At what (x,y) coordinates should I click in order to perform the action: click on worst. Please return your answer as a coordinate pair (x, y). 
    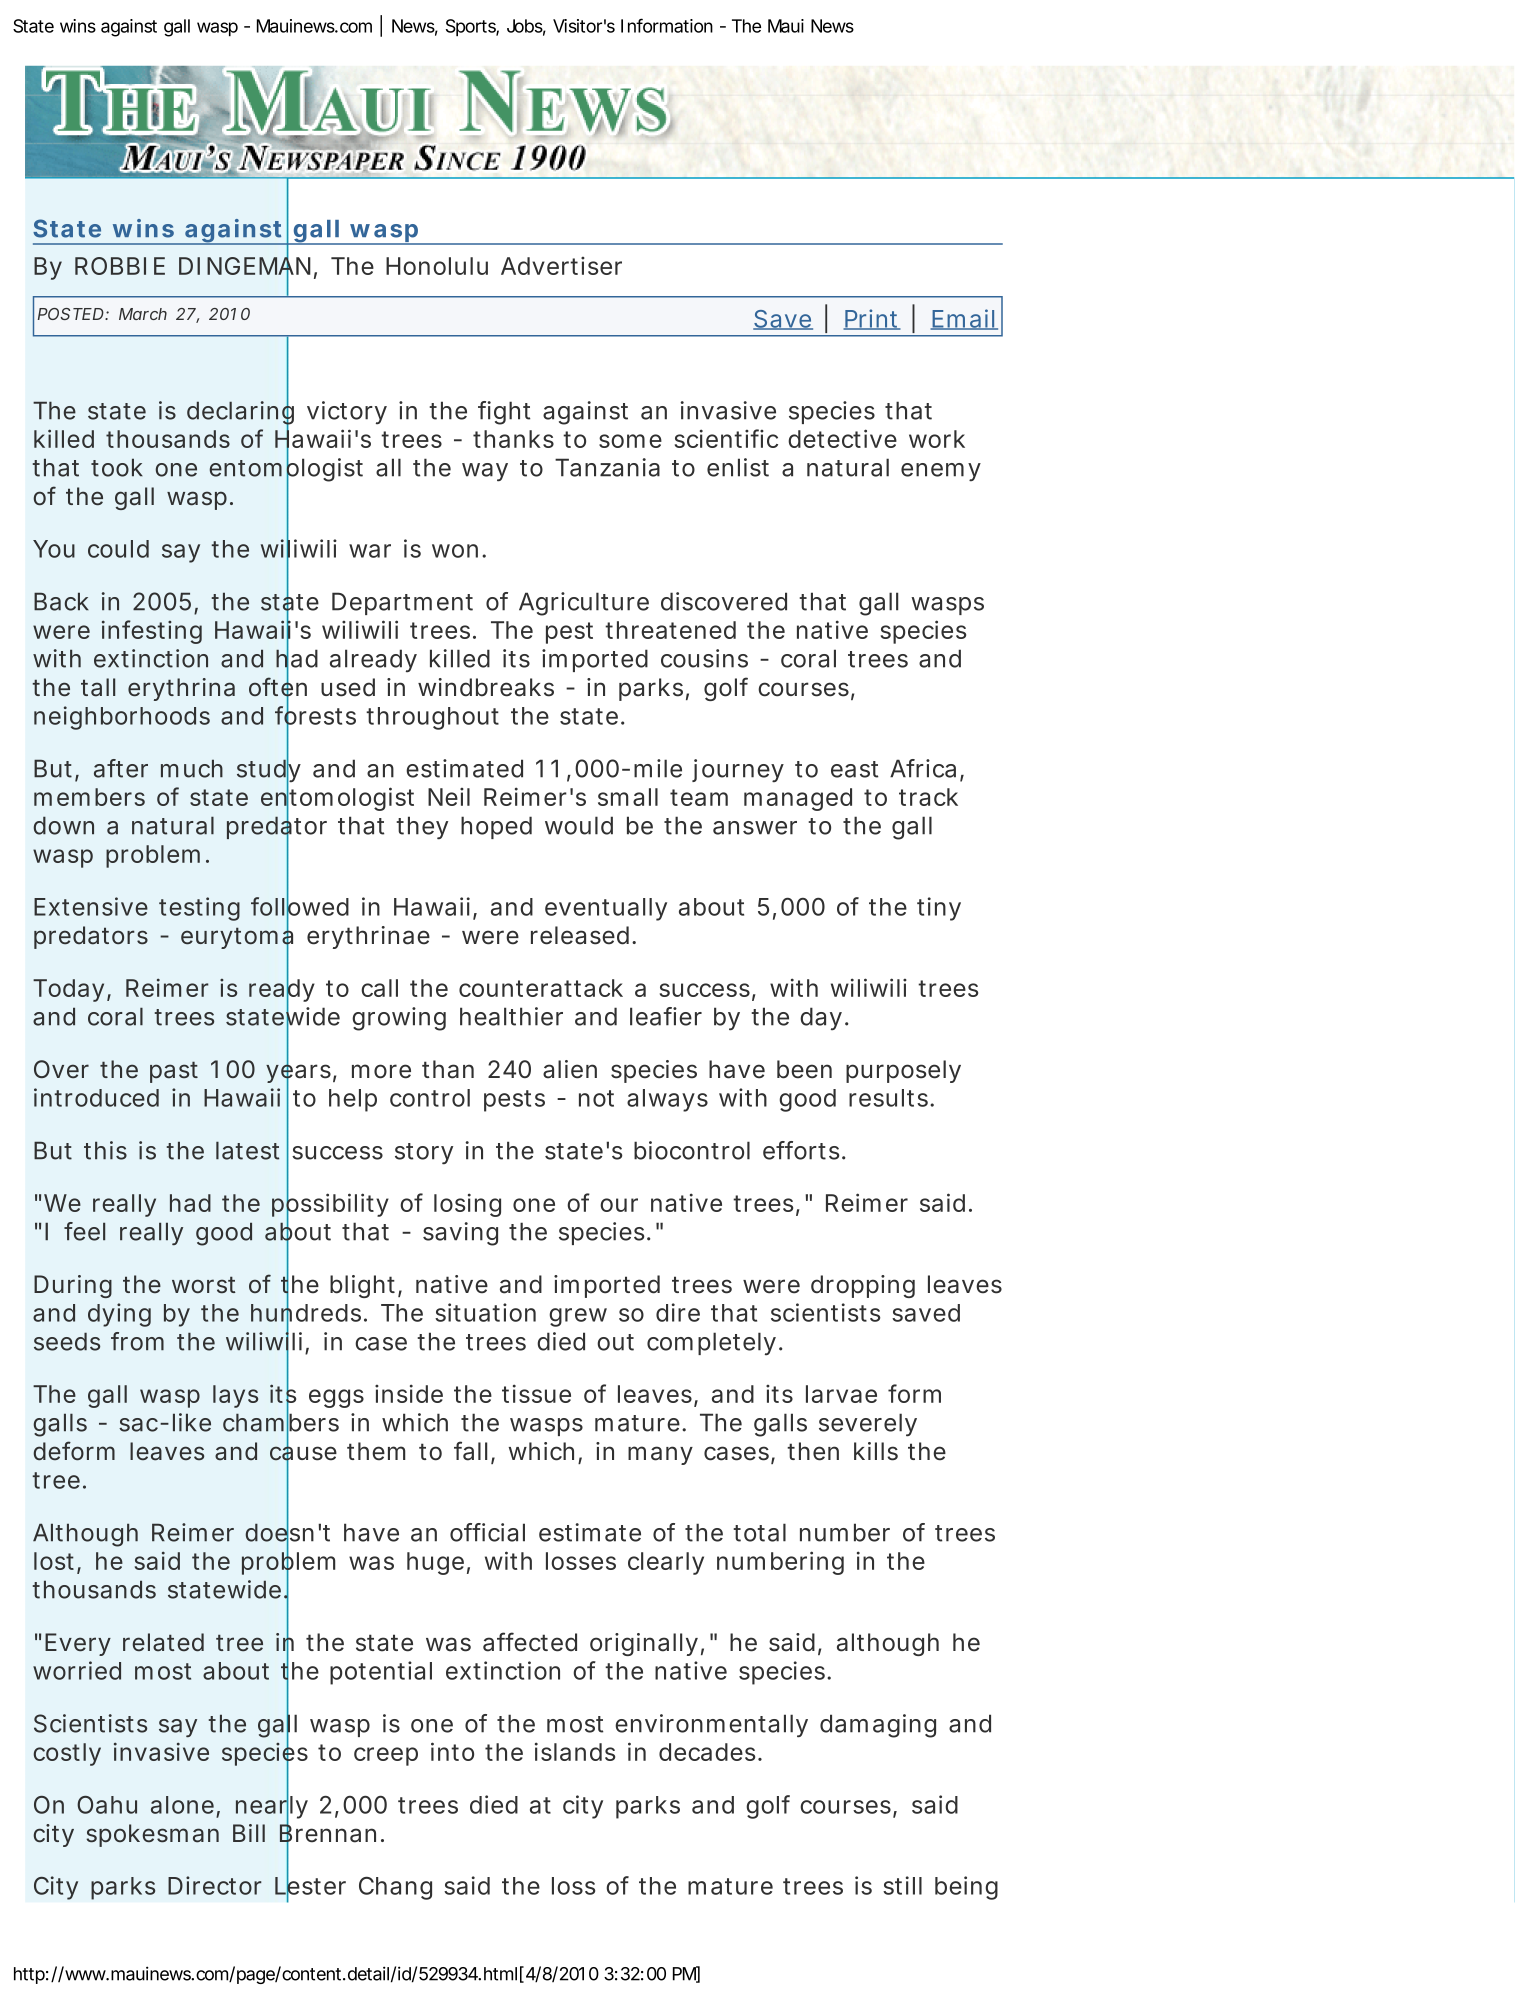
    Looking at the image, I should click on (204, 1285).
